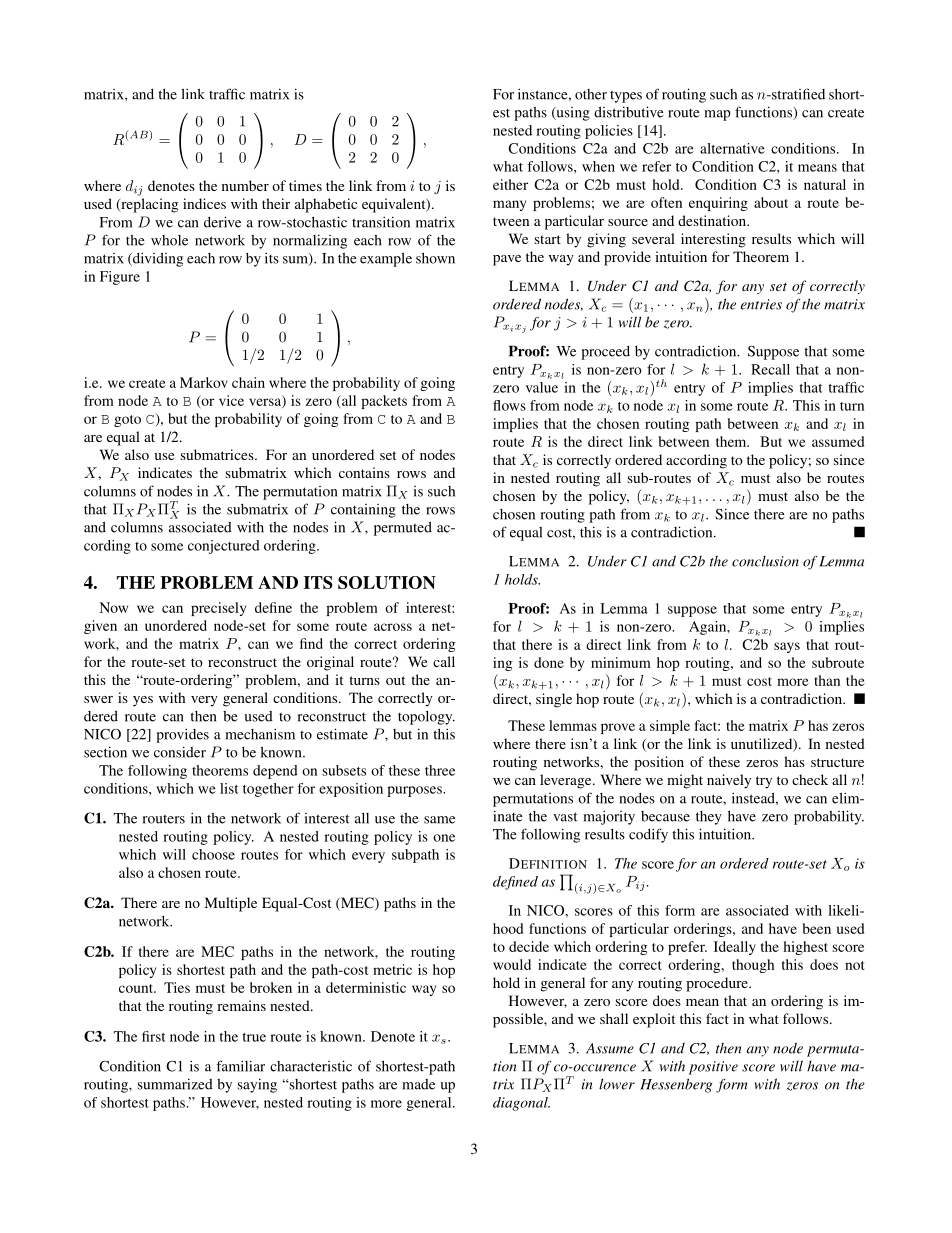 The width and height of the screenshot is (952, 1233). What do you see at coordinates (510, 184) in the screenshot?
I see `either` at bounding box center [510, 184].
